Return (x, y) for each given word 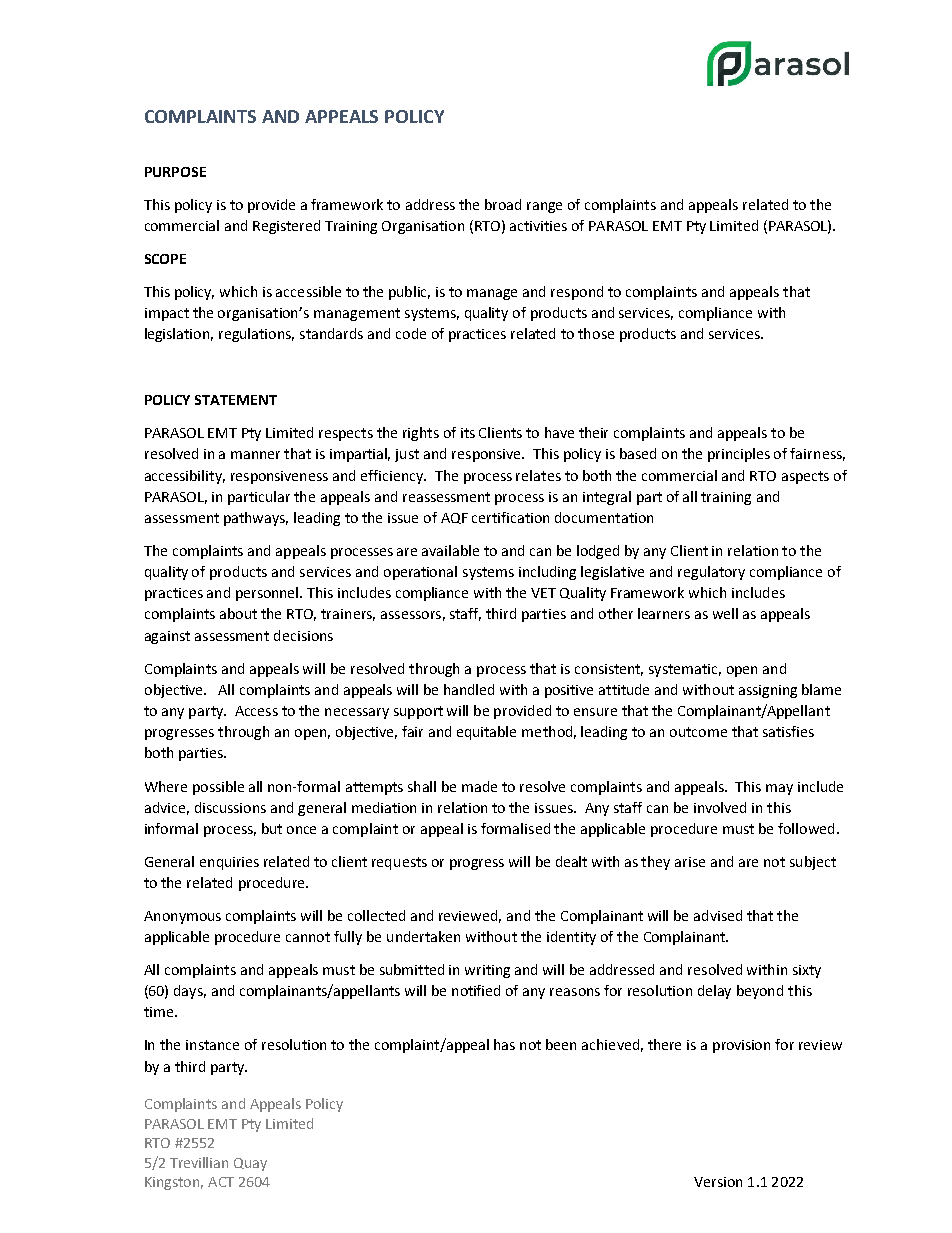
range (544, 207)
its (468, 433)
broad (503, 204)
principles (739, 455)
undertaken (423, 936)
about (238, 613)
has (504, 1044)
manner (255, 455)
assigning (768, 691)
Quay (250, 1164)
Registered (286, 227)
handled (469, 689)
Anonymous (182, 917)
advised (718, 915)
